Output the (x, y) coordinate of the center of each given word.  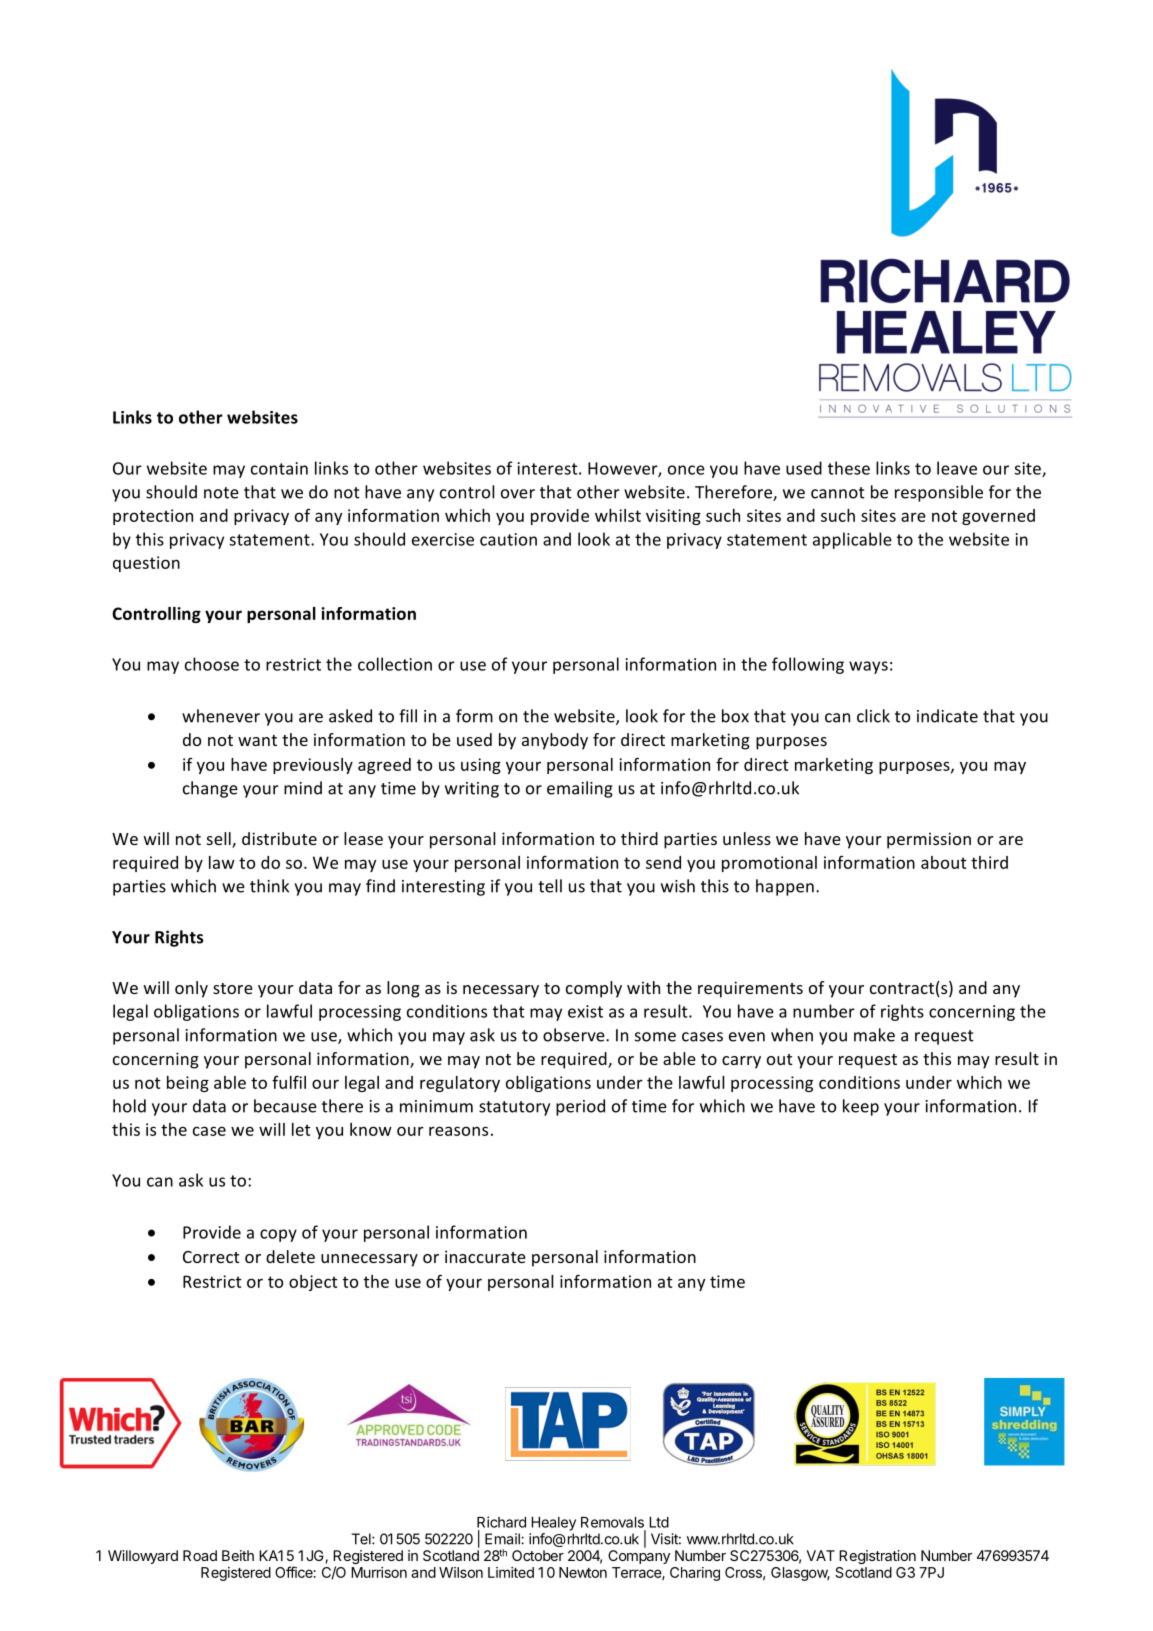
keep (861, 1107)
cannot (838, 493)
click (873, 716)
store (233, 988)
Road (200, 1555)
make (874, 1035)
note (221, 493)
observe (575, 1035)
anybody (555, 741)
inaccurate (485, 1256)
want (257, 740)
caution (508, 539)
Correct (211, 1257)
